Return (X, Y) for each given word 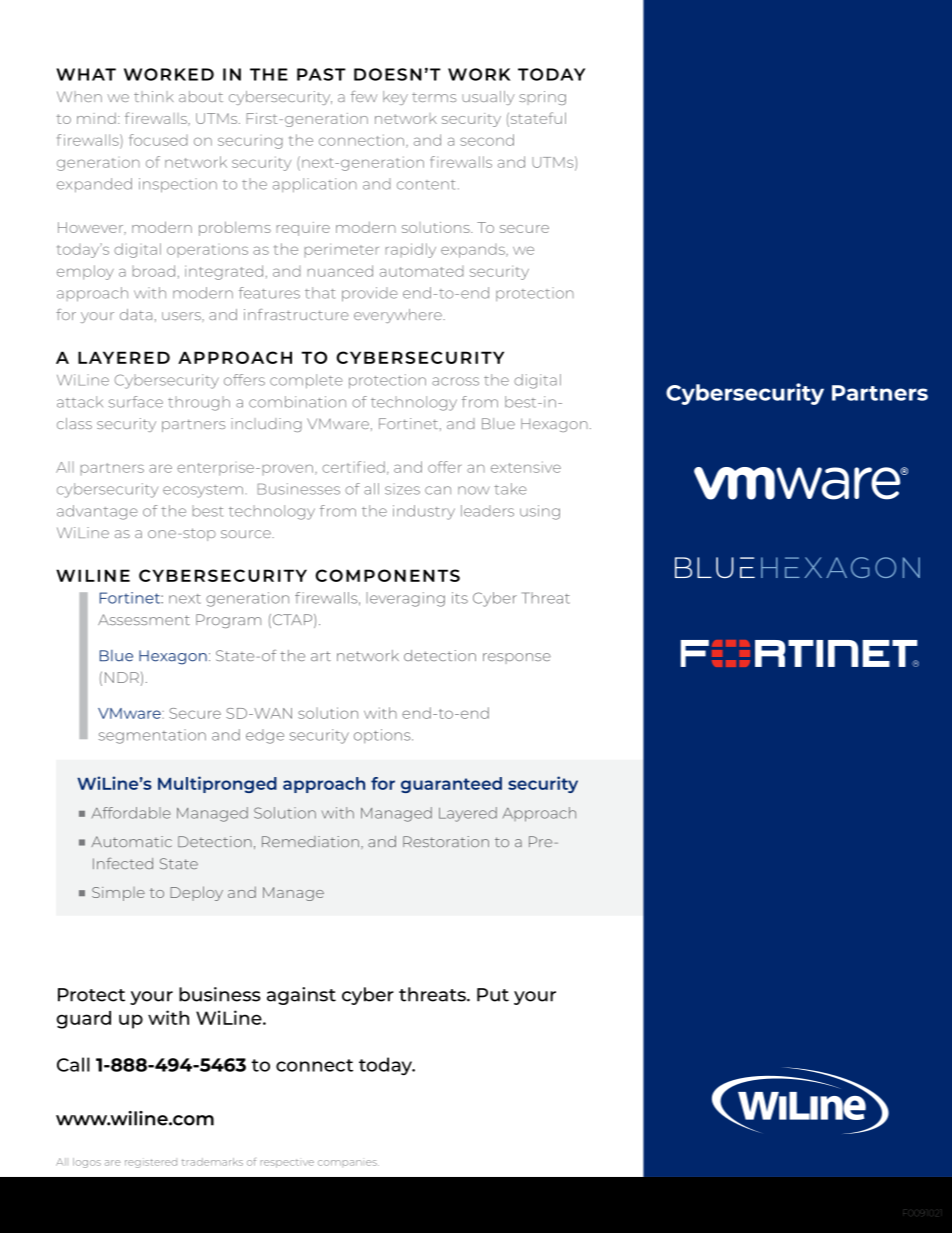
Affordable (131, 813)
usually (488, 98)
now (474, 490)
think (154, 96)
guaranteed (451, 785)
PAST (321, 74)
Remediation (310, 841)
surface (136, 402)
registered (151, 1163)
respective (287, 1163)
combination (297, 402)
